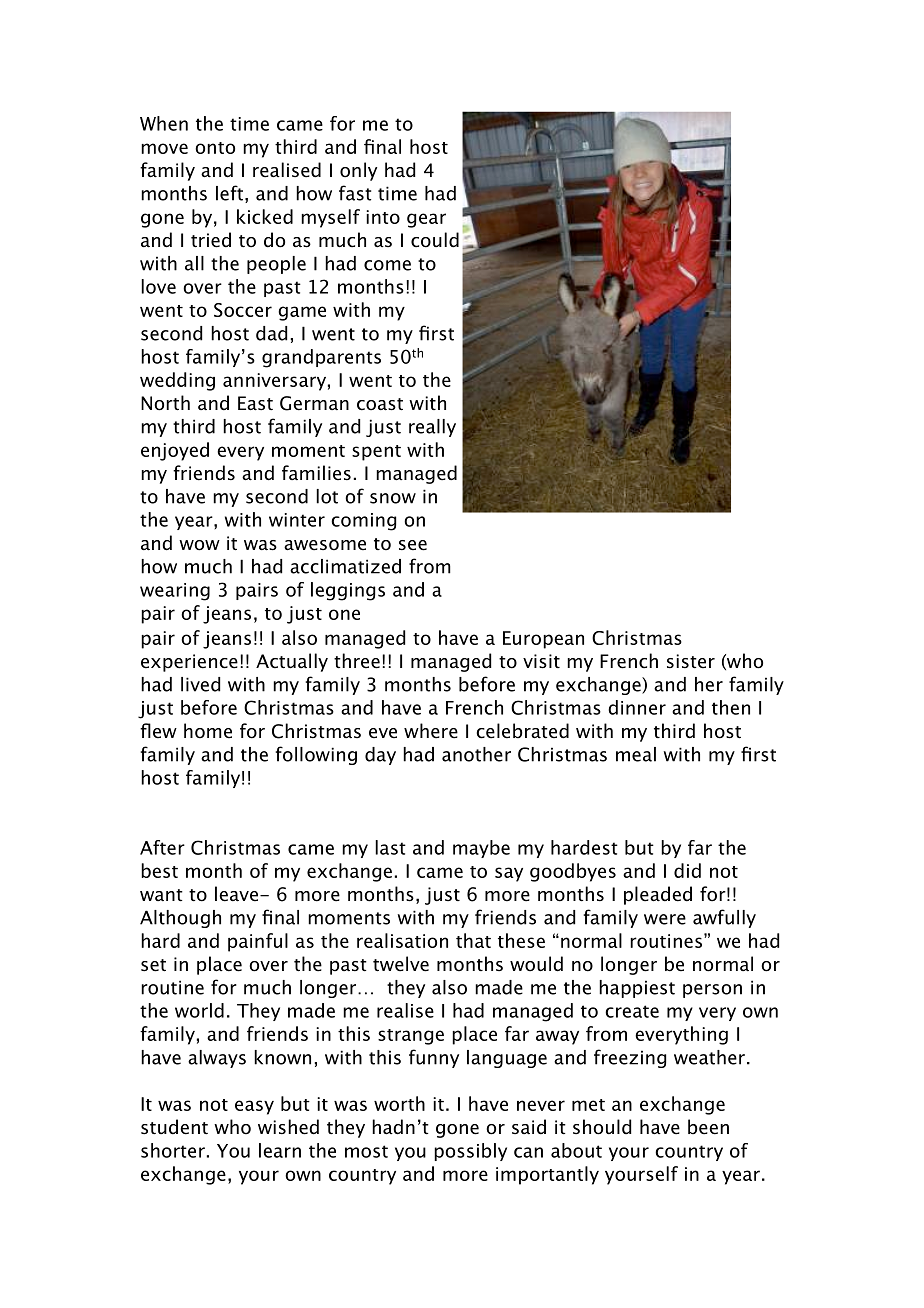 This page has height=1308, width=924. I want to click on onto, so click(215, 148).
